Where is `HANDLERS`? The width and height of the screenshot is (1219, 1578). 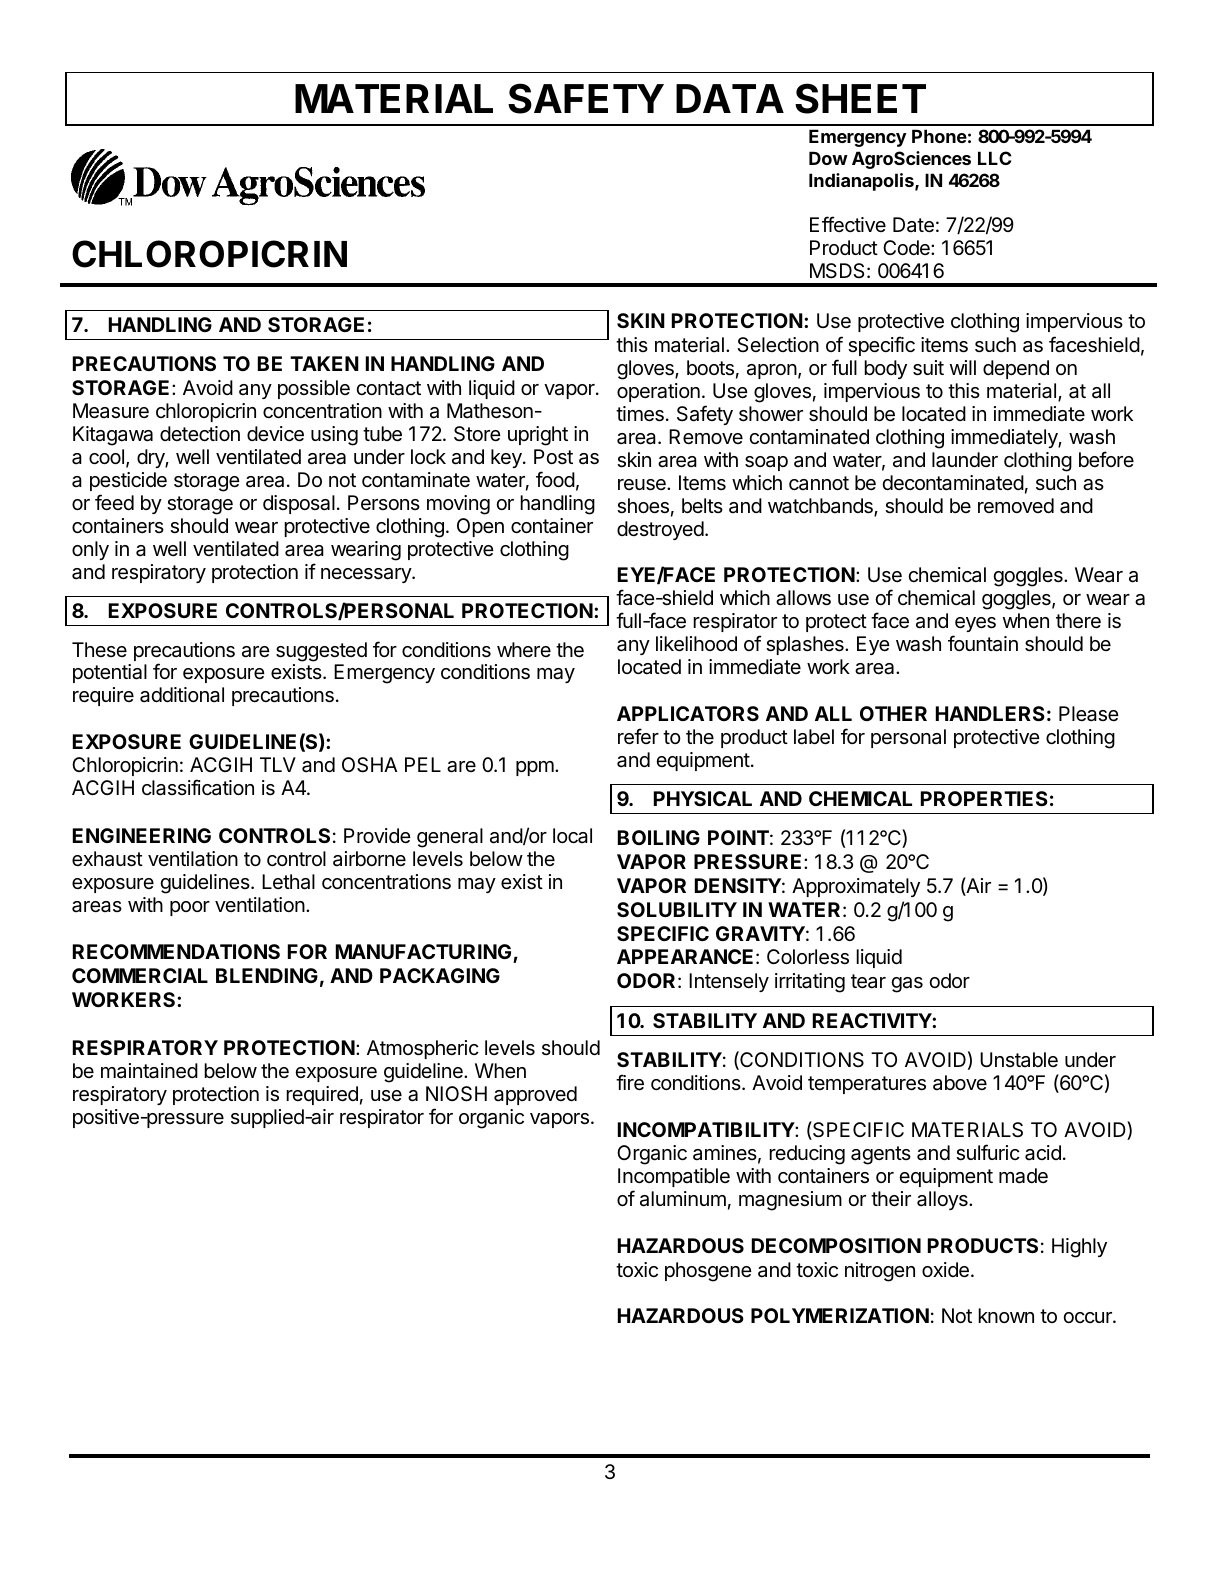
HANDLERS is located at coordinates (990, 713).
